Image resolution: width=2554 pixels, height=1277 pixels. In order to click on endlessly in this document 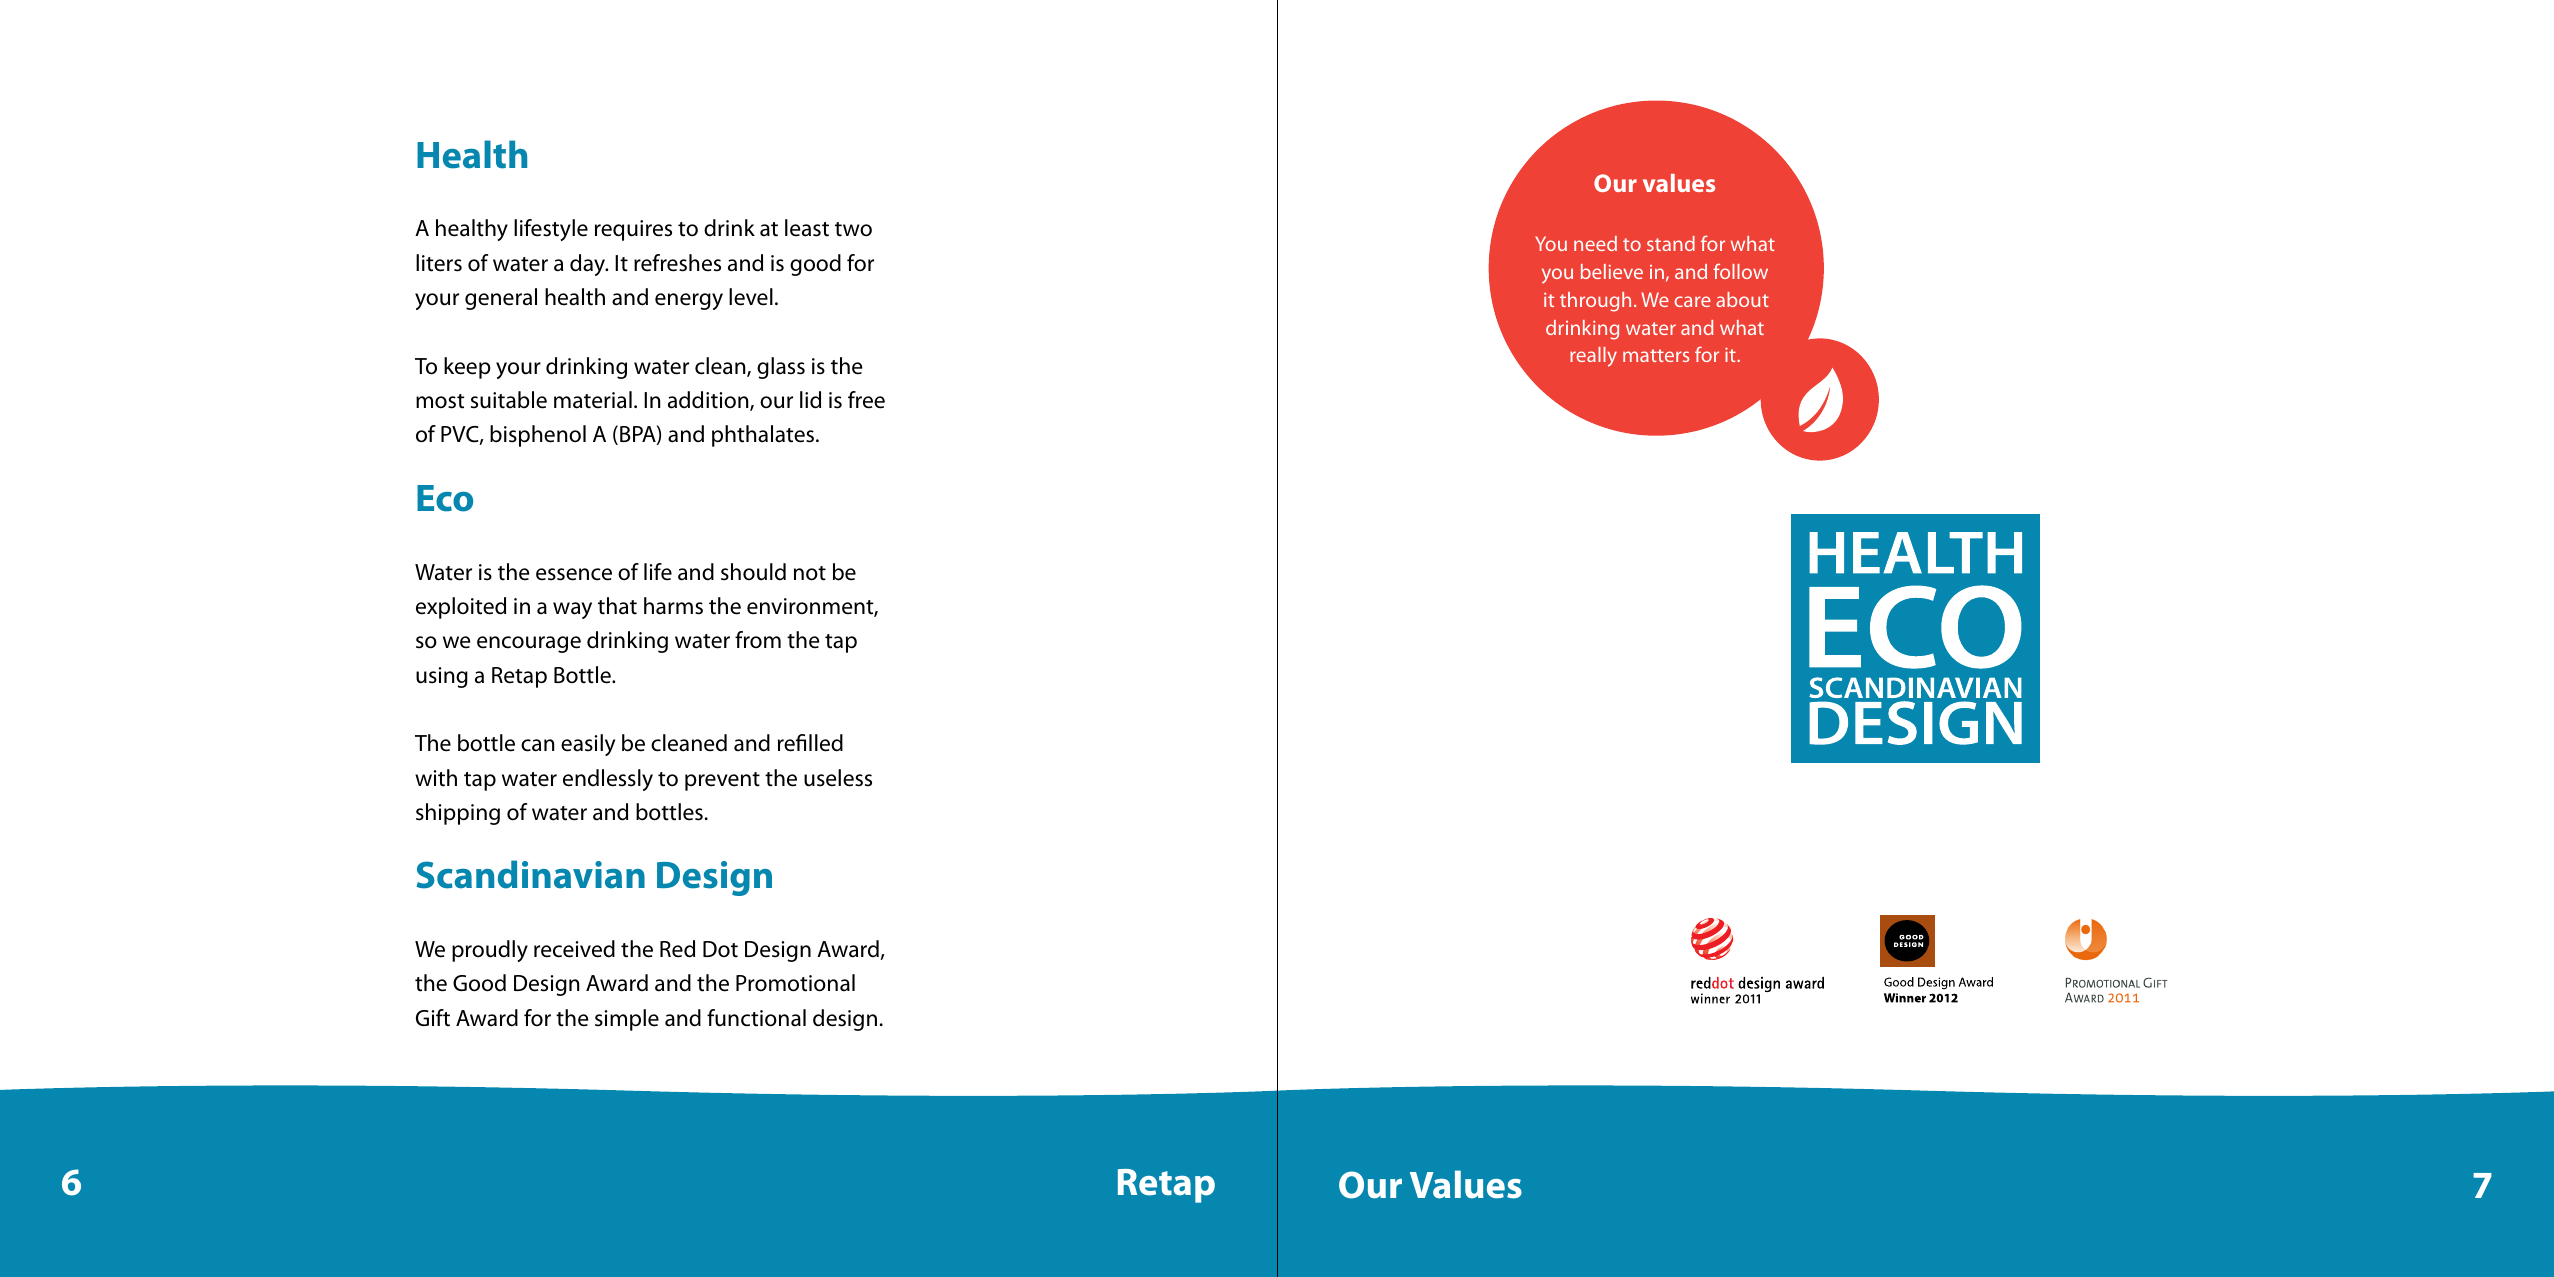, I will do `click(608, 780)`.
